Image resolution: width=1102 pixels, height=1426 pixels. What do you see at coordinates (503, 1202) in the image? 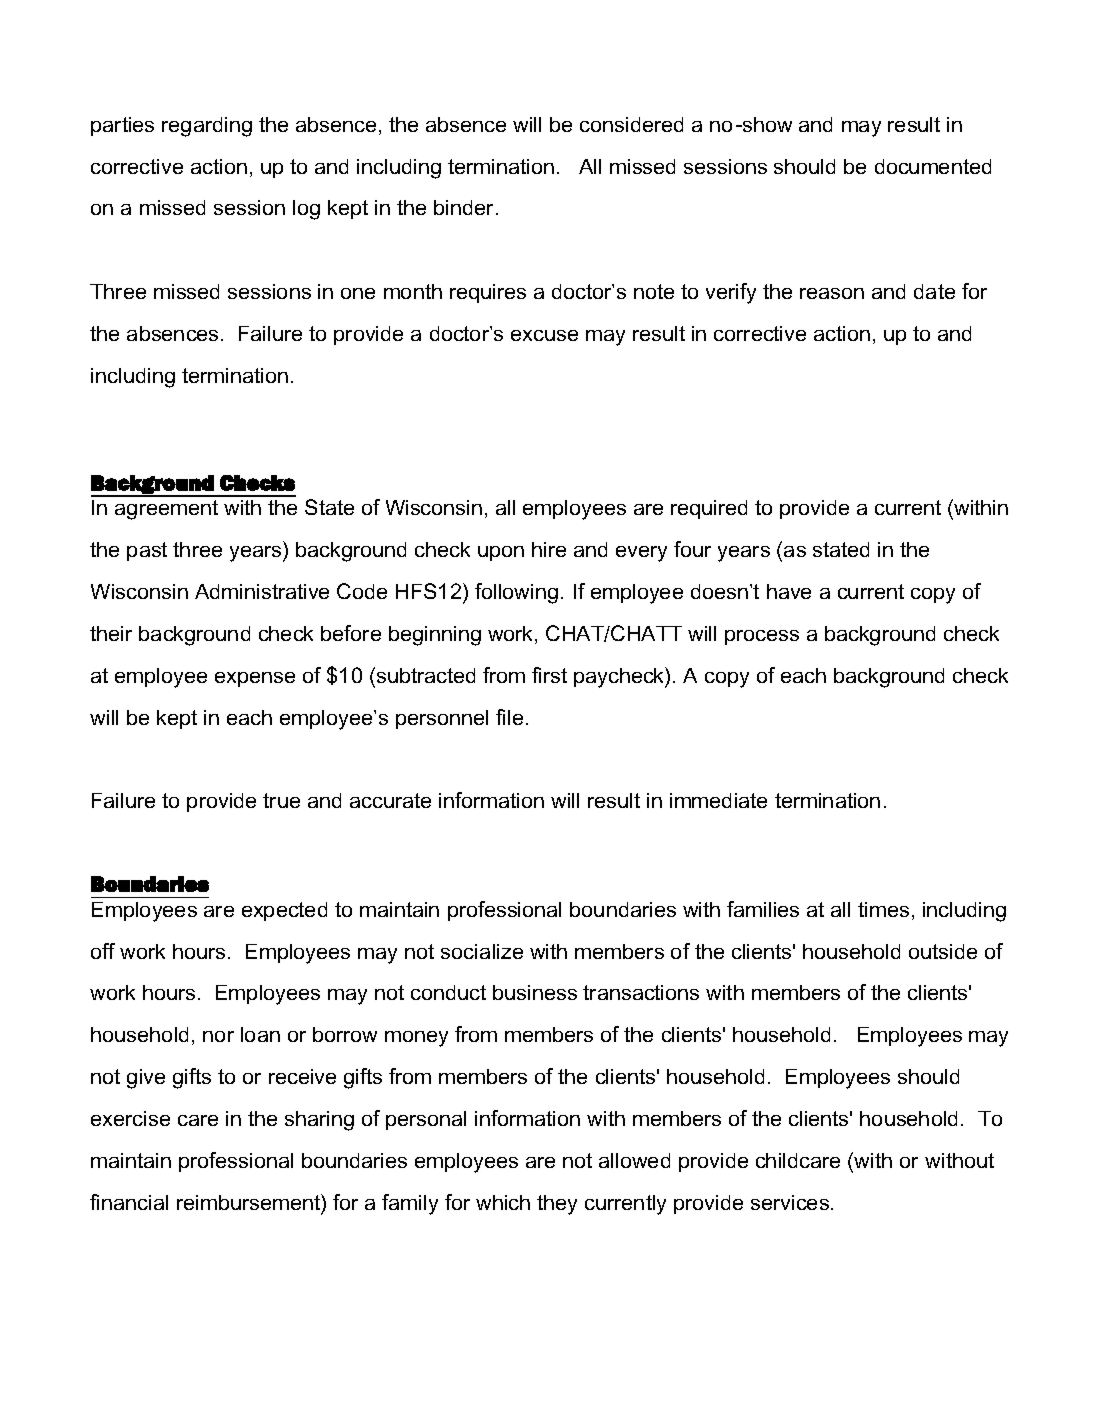
I see `which` at bounding box center [503, 1202].
